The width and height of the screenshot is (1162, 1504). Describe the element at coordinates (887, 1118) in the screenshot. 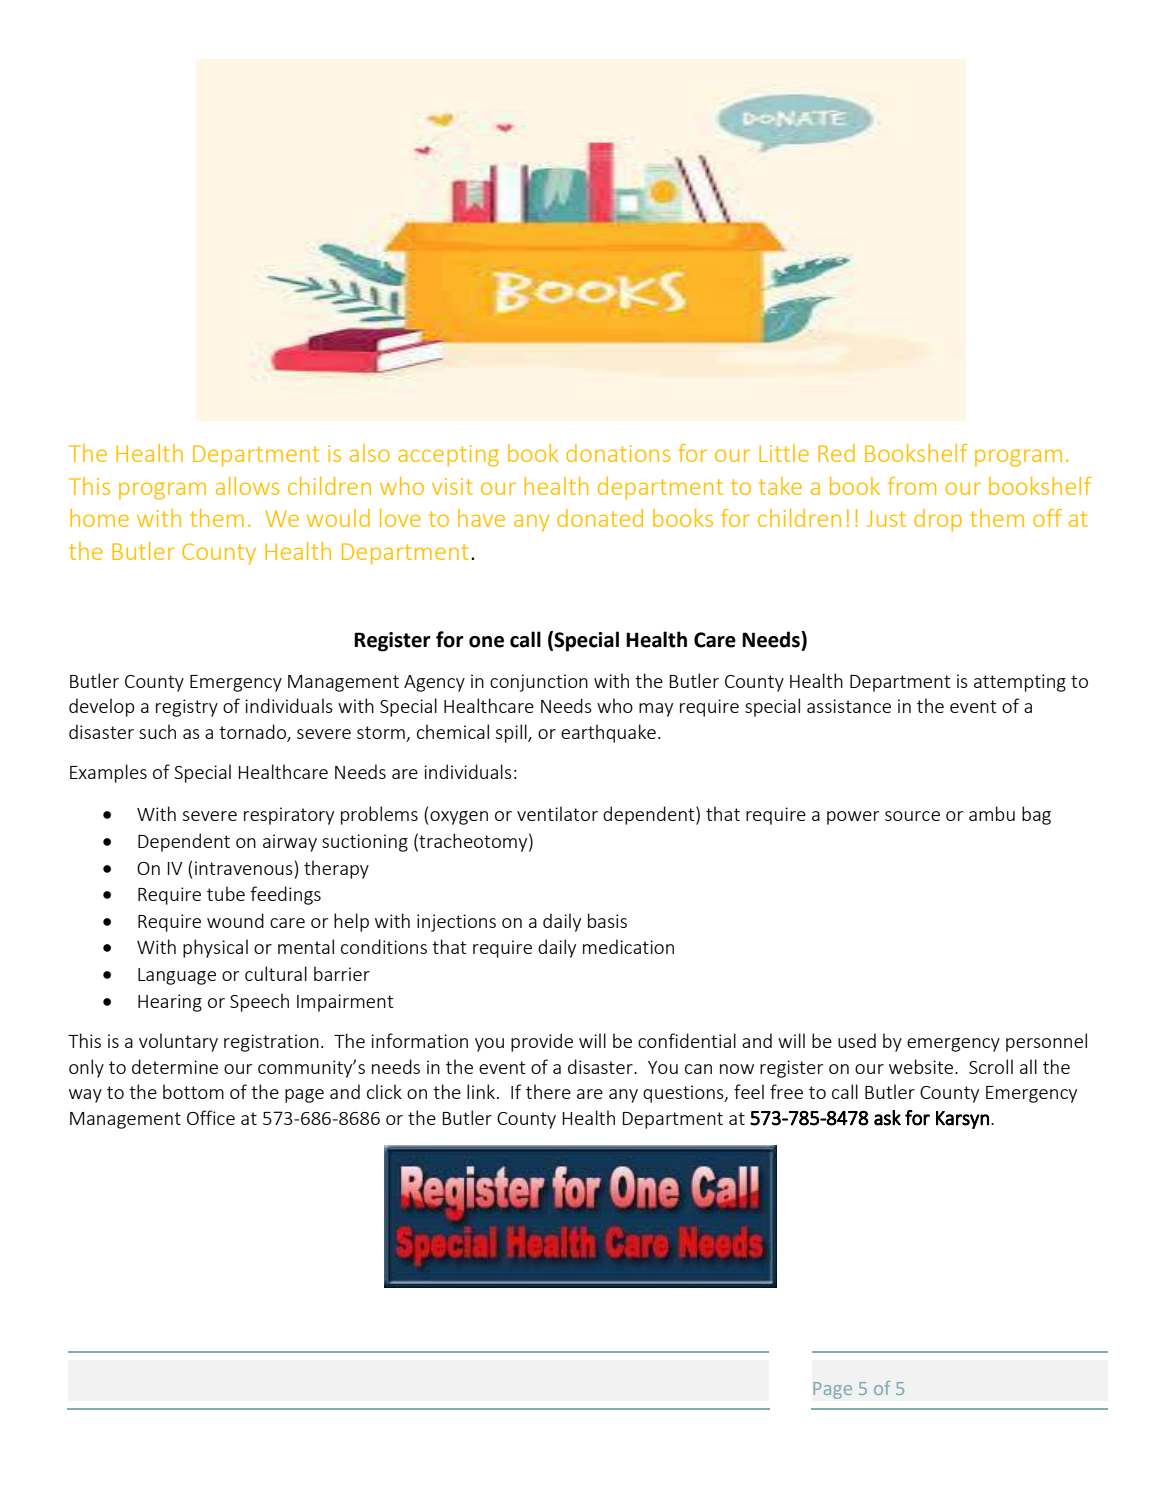

I see `ask` at that location.
